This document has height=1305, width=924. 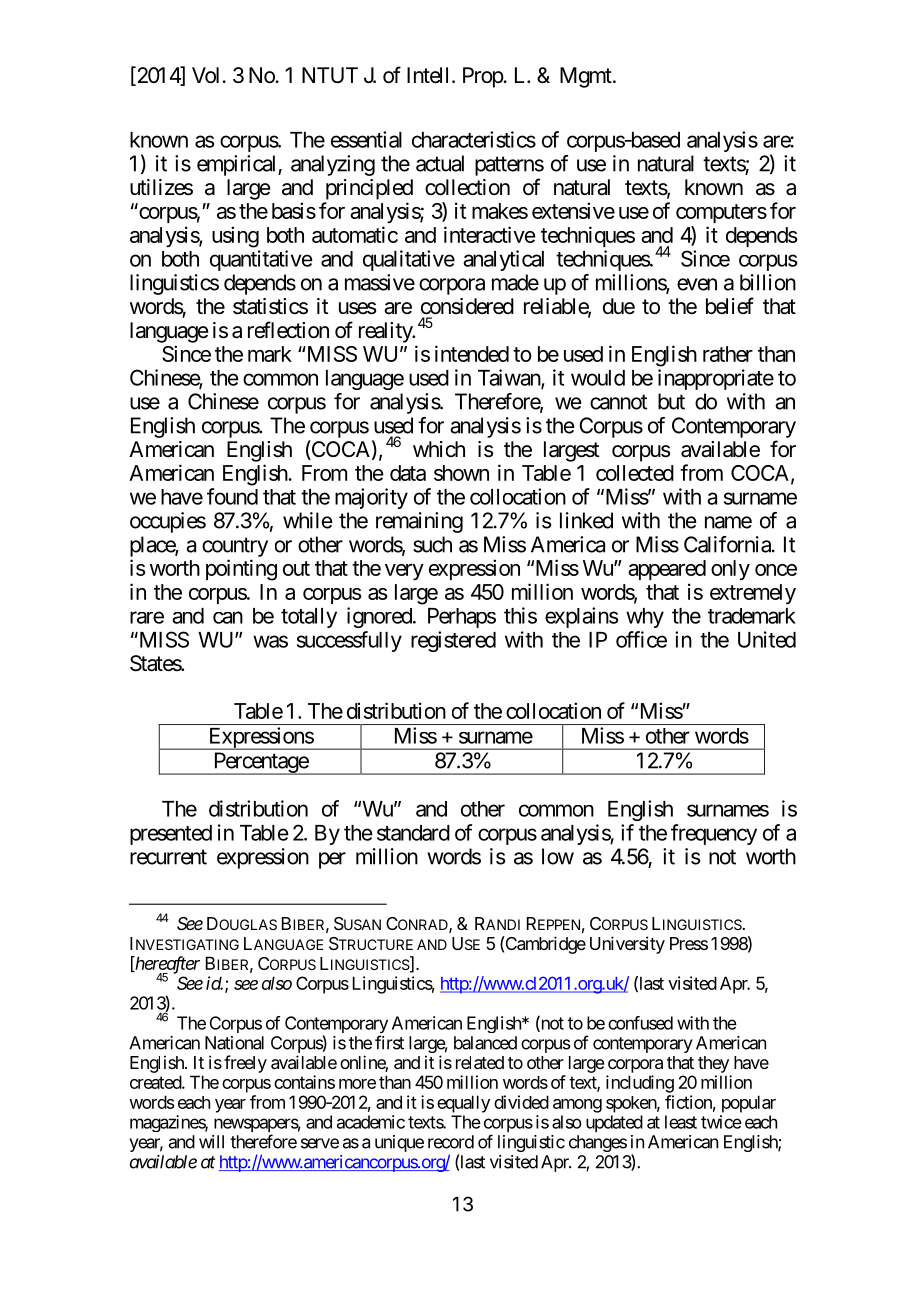 I want to click on equally, so click(x=463, y=1104).
